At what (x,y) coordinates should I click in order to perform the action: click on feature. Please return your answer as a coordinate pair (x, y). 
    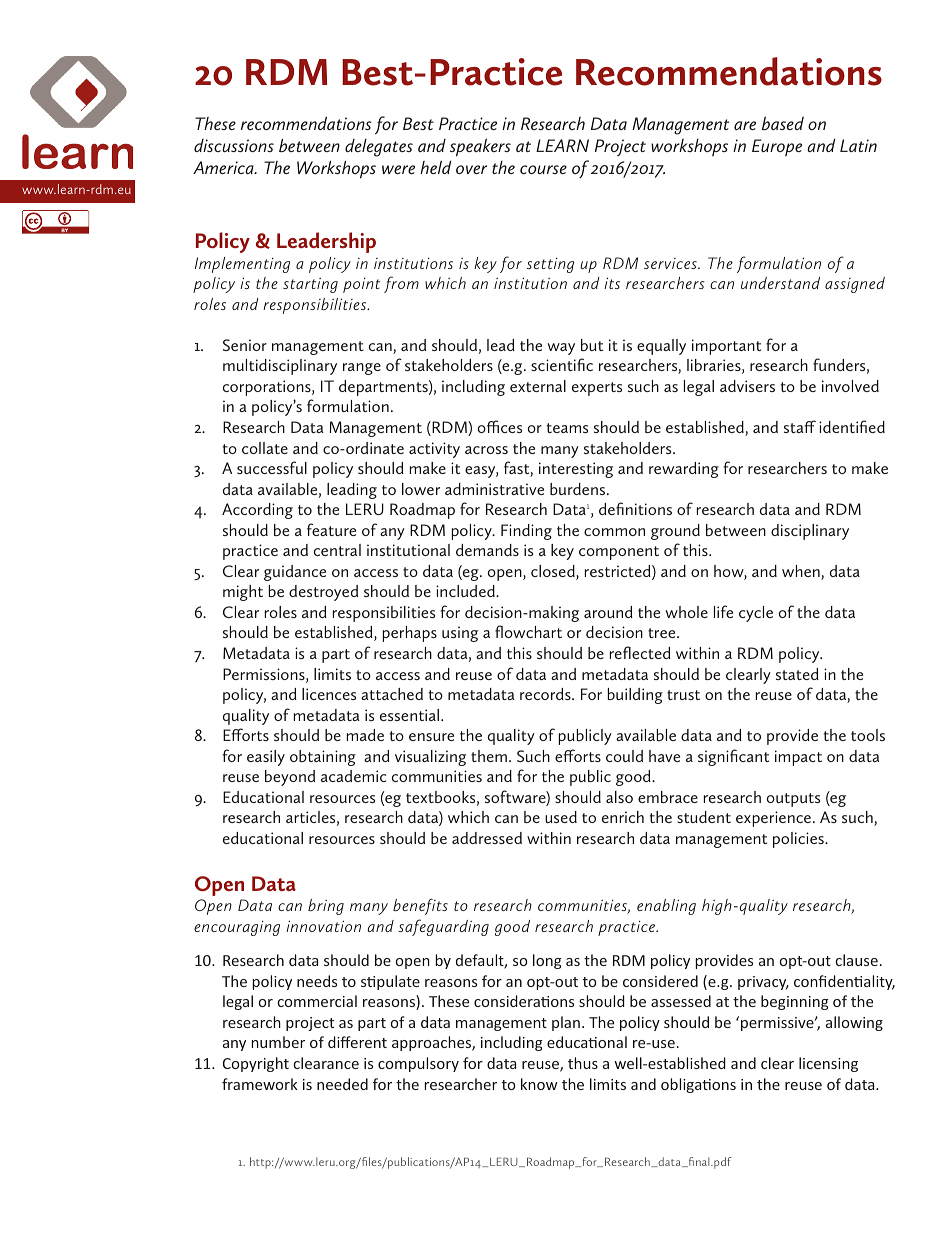
    Looking at the image, I should click on (331, 529).
